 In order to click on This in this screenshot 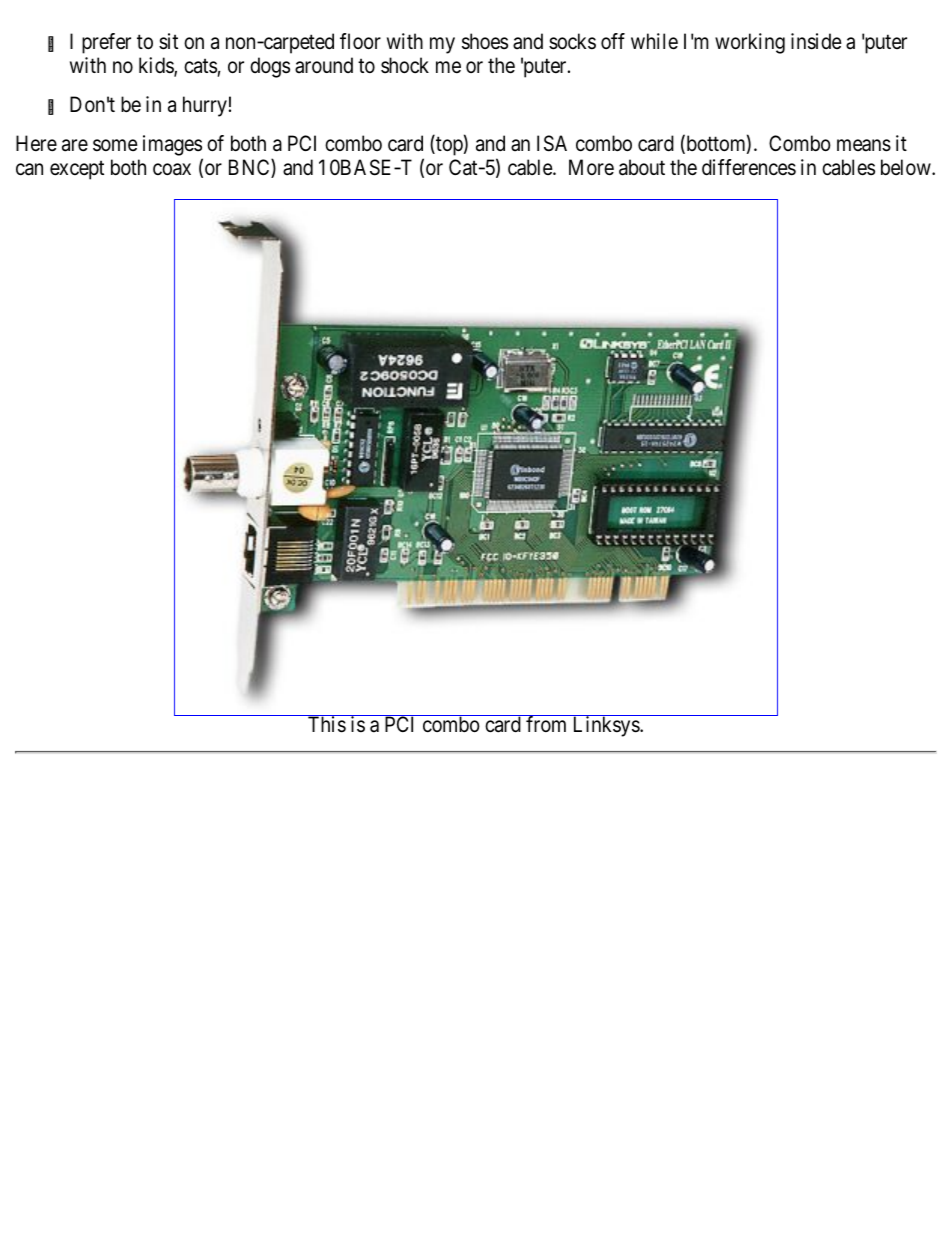, I will do `click(327, 724)`.
